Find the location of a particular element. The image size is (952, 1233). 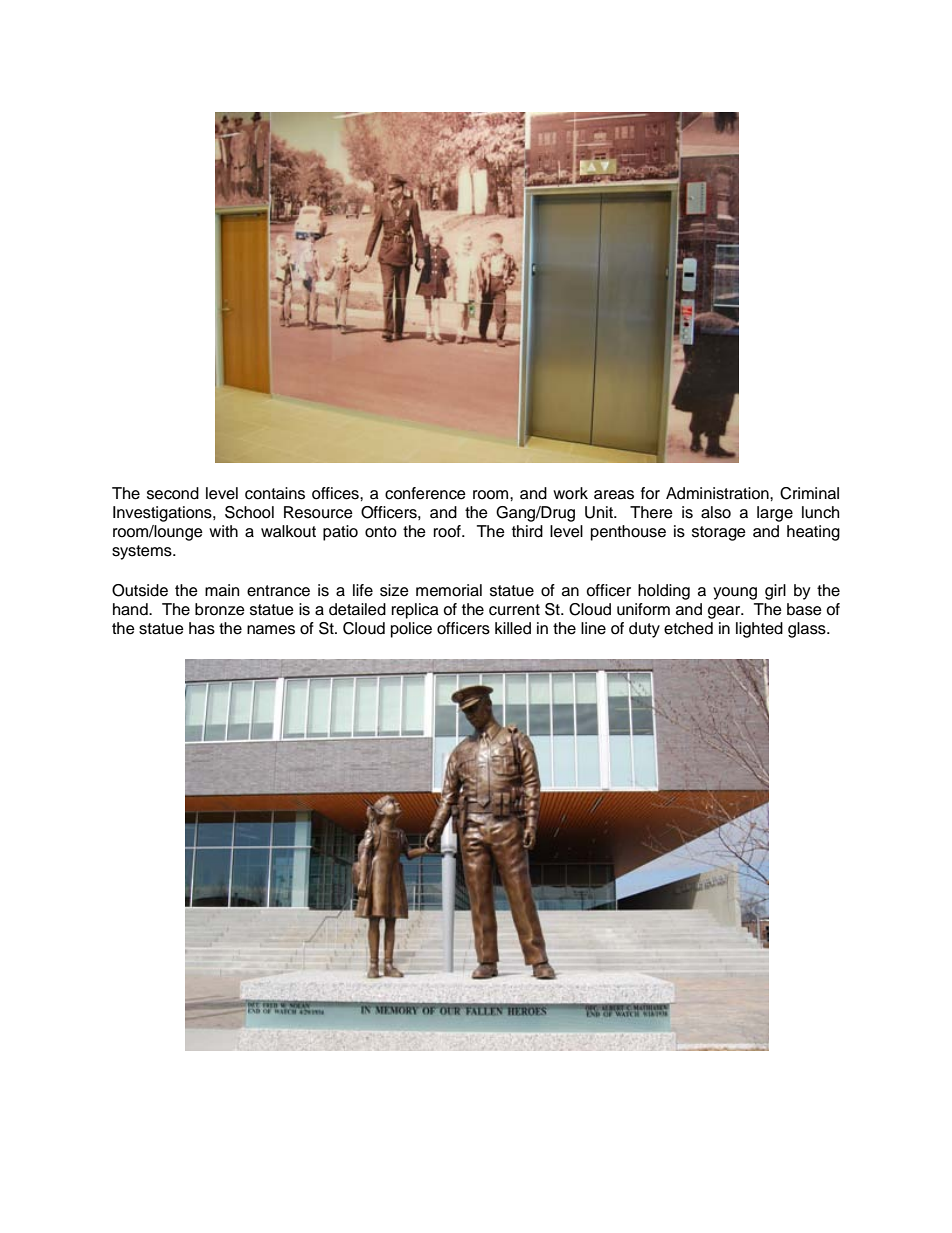

girl is located at coordinates (775, 592).
